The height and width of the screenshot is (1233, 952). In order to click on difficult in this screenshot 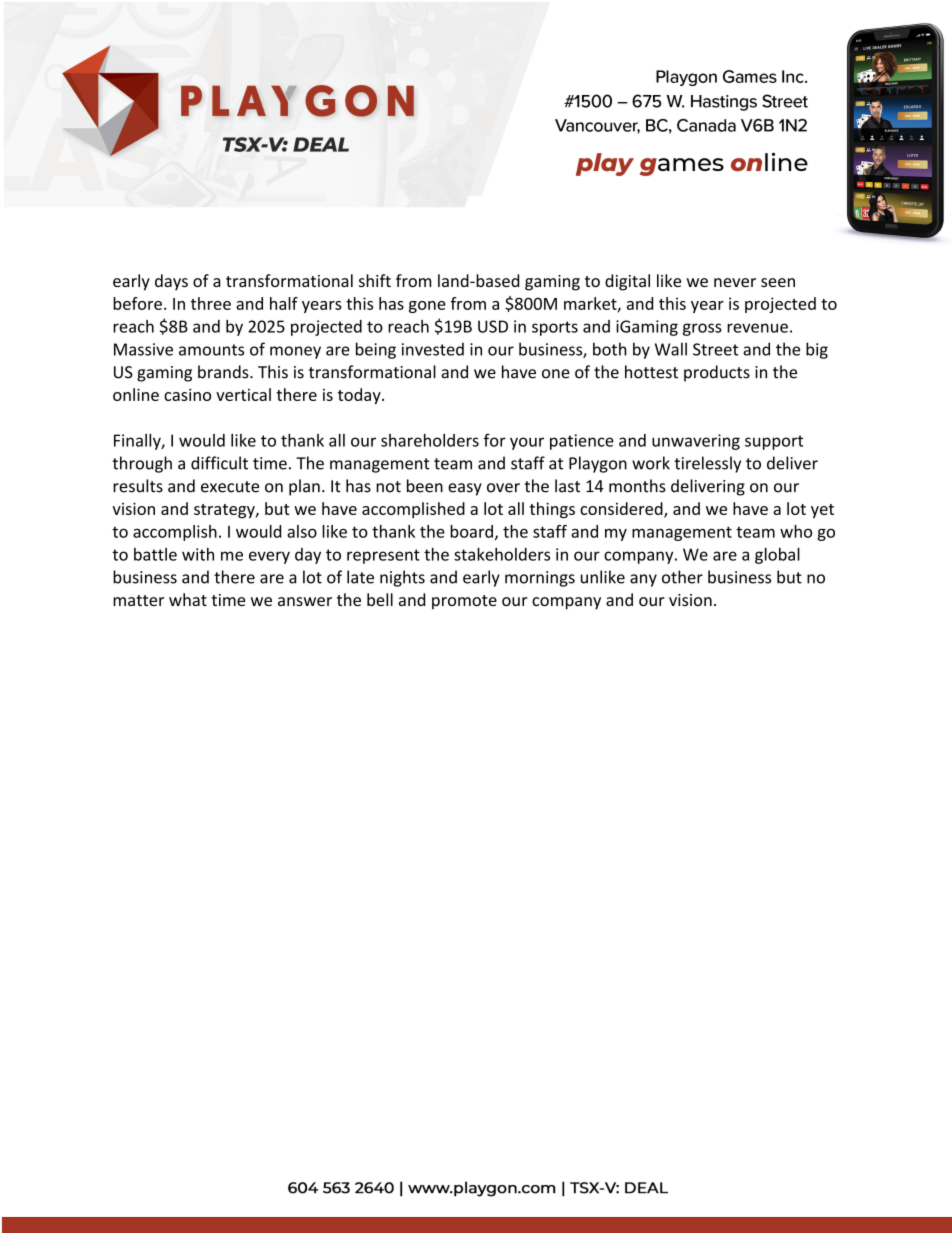, I will do `click(219, 463)`.
